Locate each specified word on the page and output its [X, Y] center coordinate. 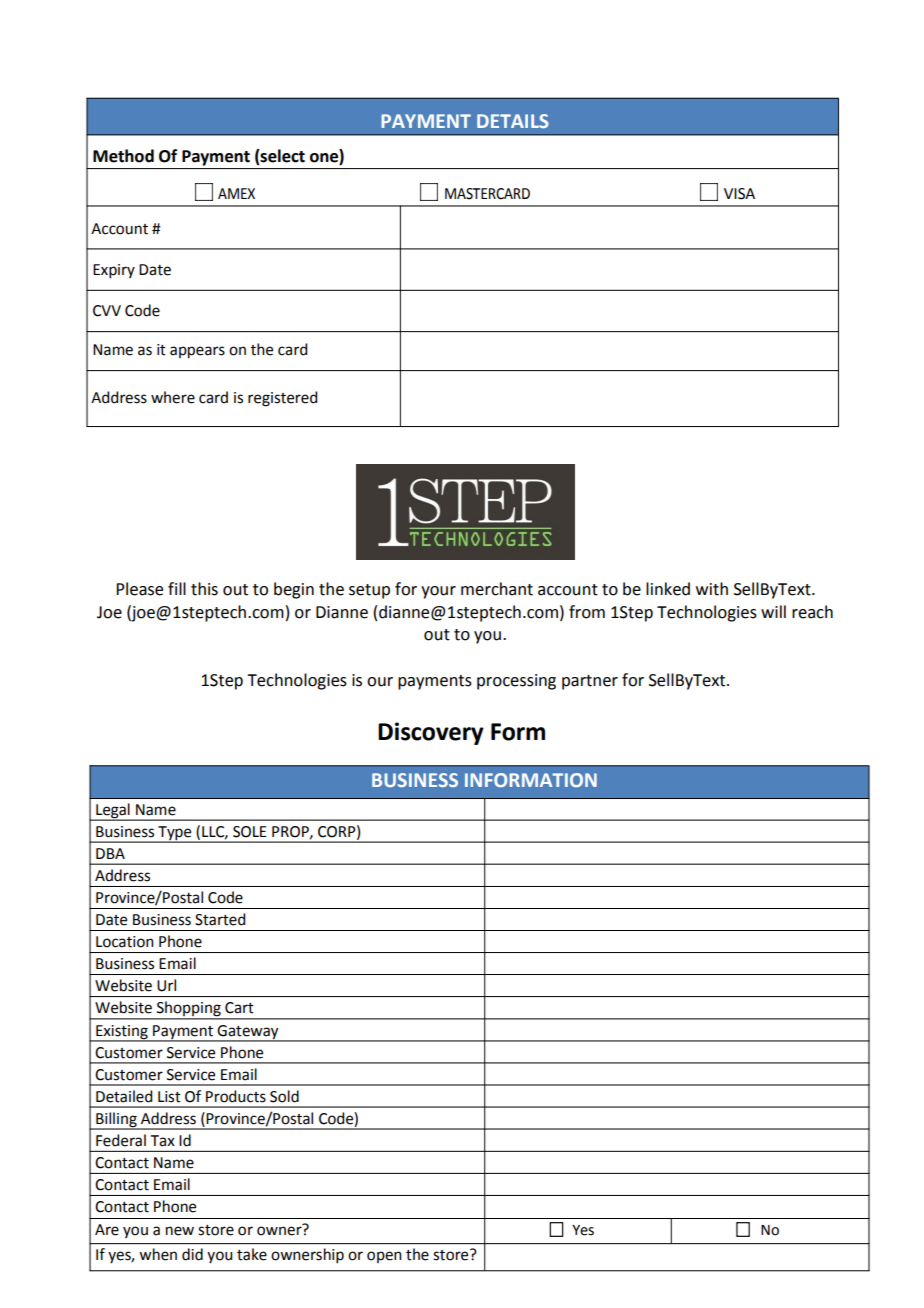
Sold [284, 1096]
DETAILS [513, 121]
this [204, 589]
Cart [239, 1008]
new [180, 1231]
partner [590, 682]
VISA [739, 194]
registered [282, 399]
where [173, 397]
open [384, 1257]
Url [166, 985]
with [712, 589]
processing [516, 682]
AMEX [236, 193]
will [773, 611]
